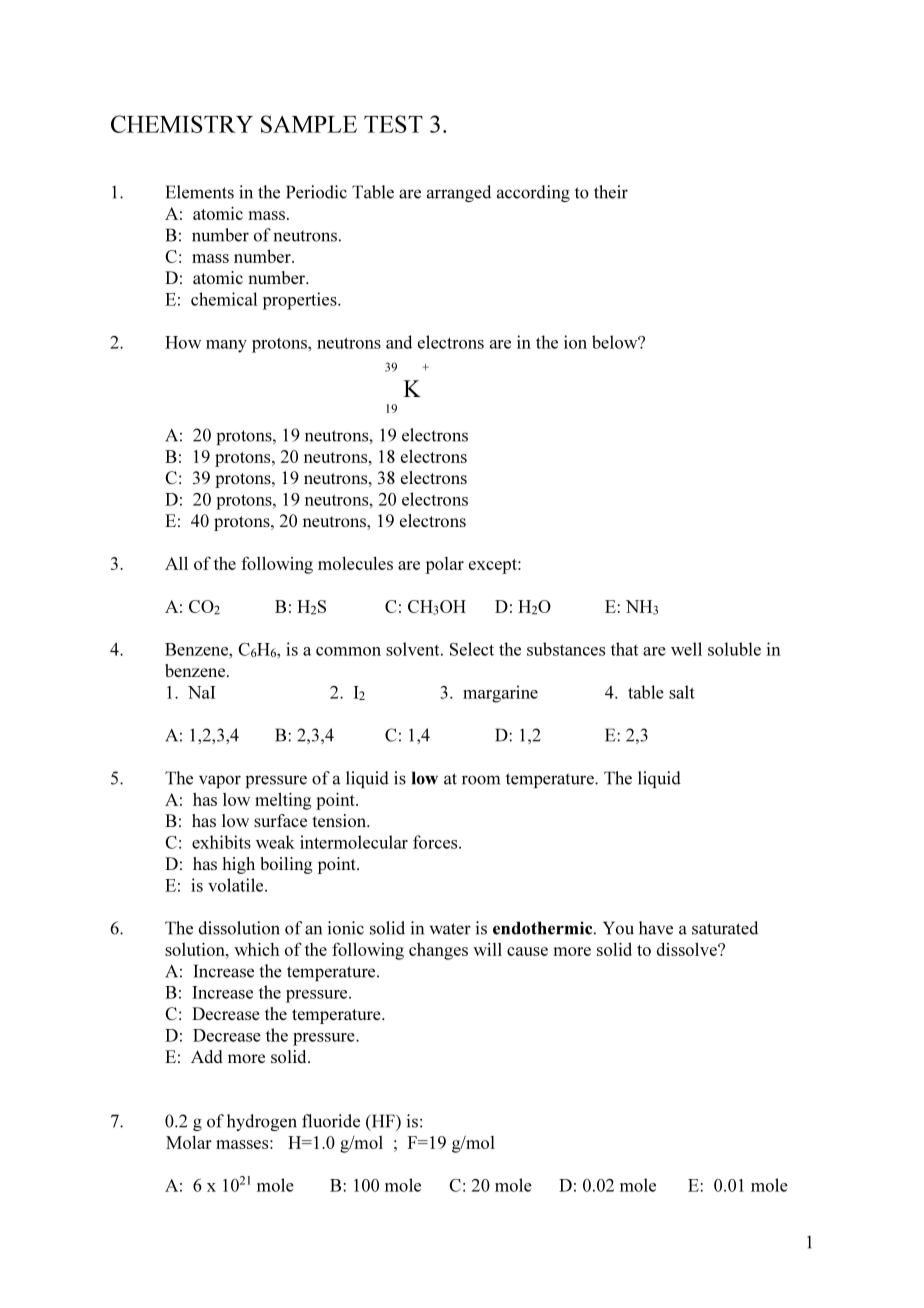 The image size is (924, 1308). Describe the element at coordinates (618, 928) in the screenshot. I see `You` at that location.
